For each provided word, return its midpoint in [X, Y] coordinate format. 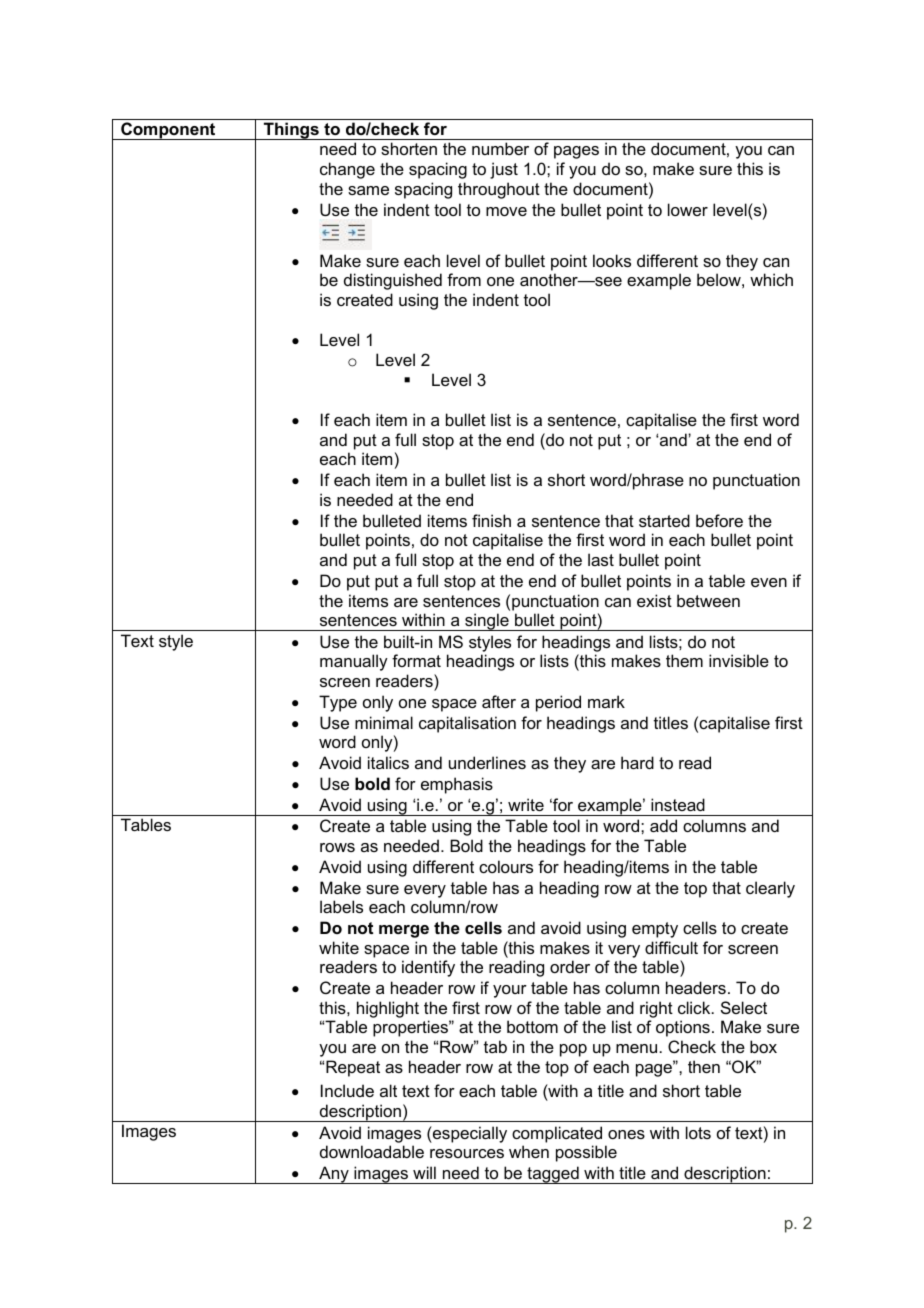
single [487, 622]
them [684, 660]
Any [334, 1175]
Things [291, 131]
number [500, 148]
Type [338, 703]
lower [688, 209]
